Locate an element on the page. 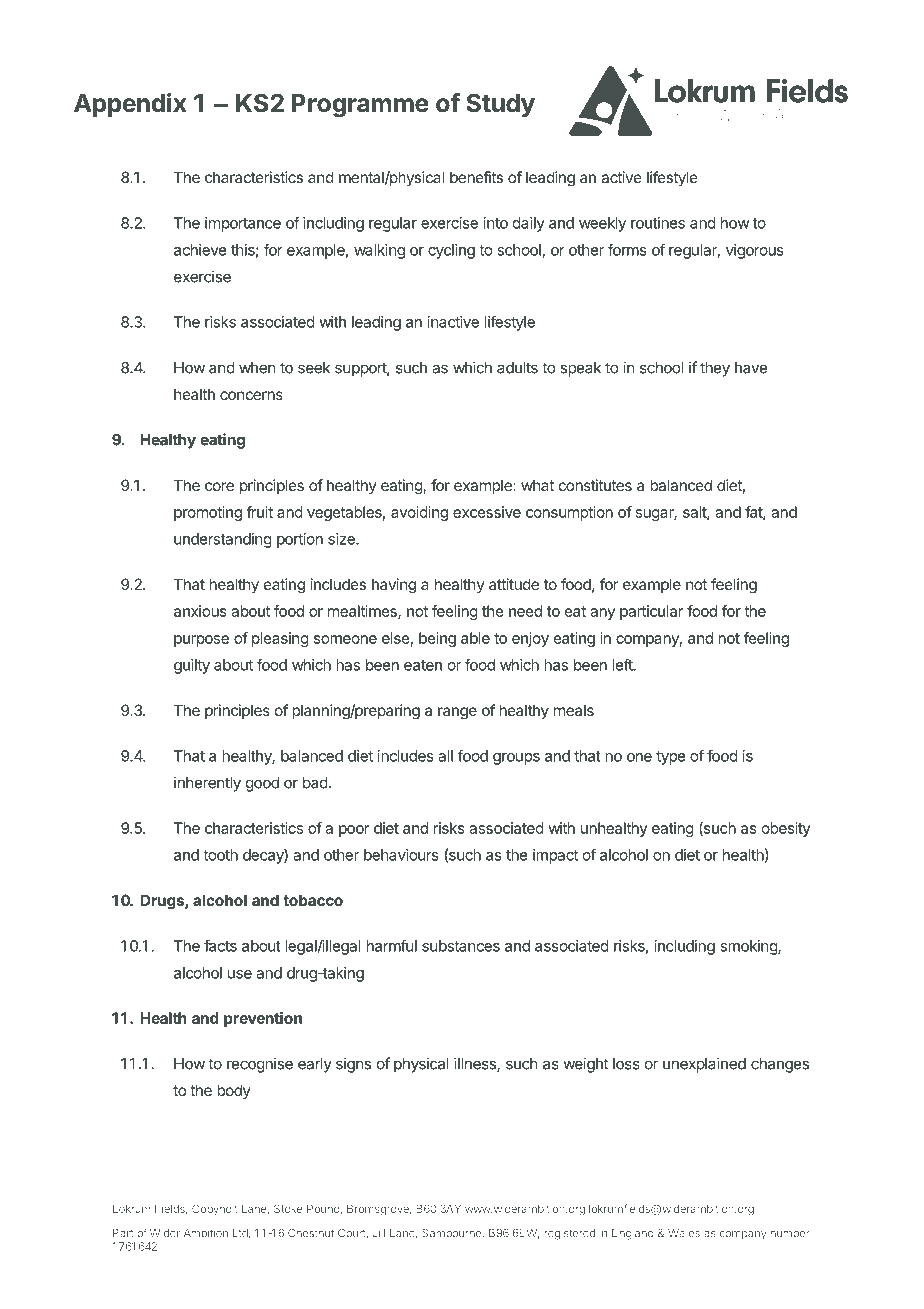  Jill is located at coordinates (379, 1232).
